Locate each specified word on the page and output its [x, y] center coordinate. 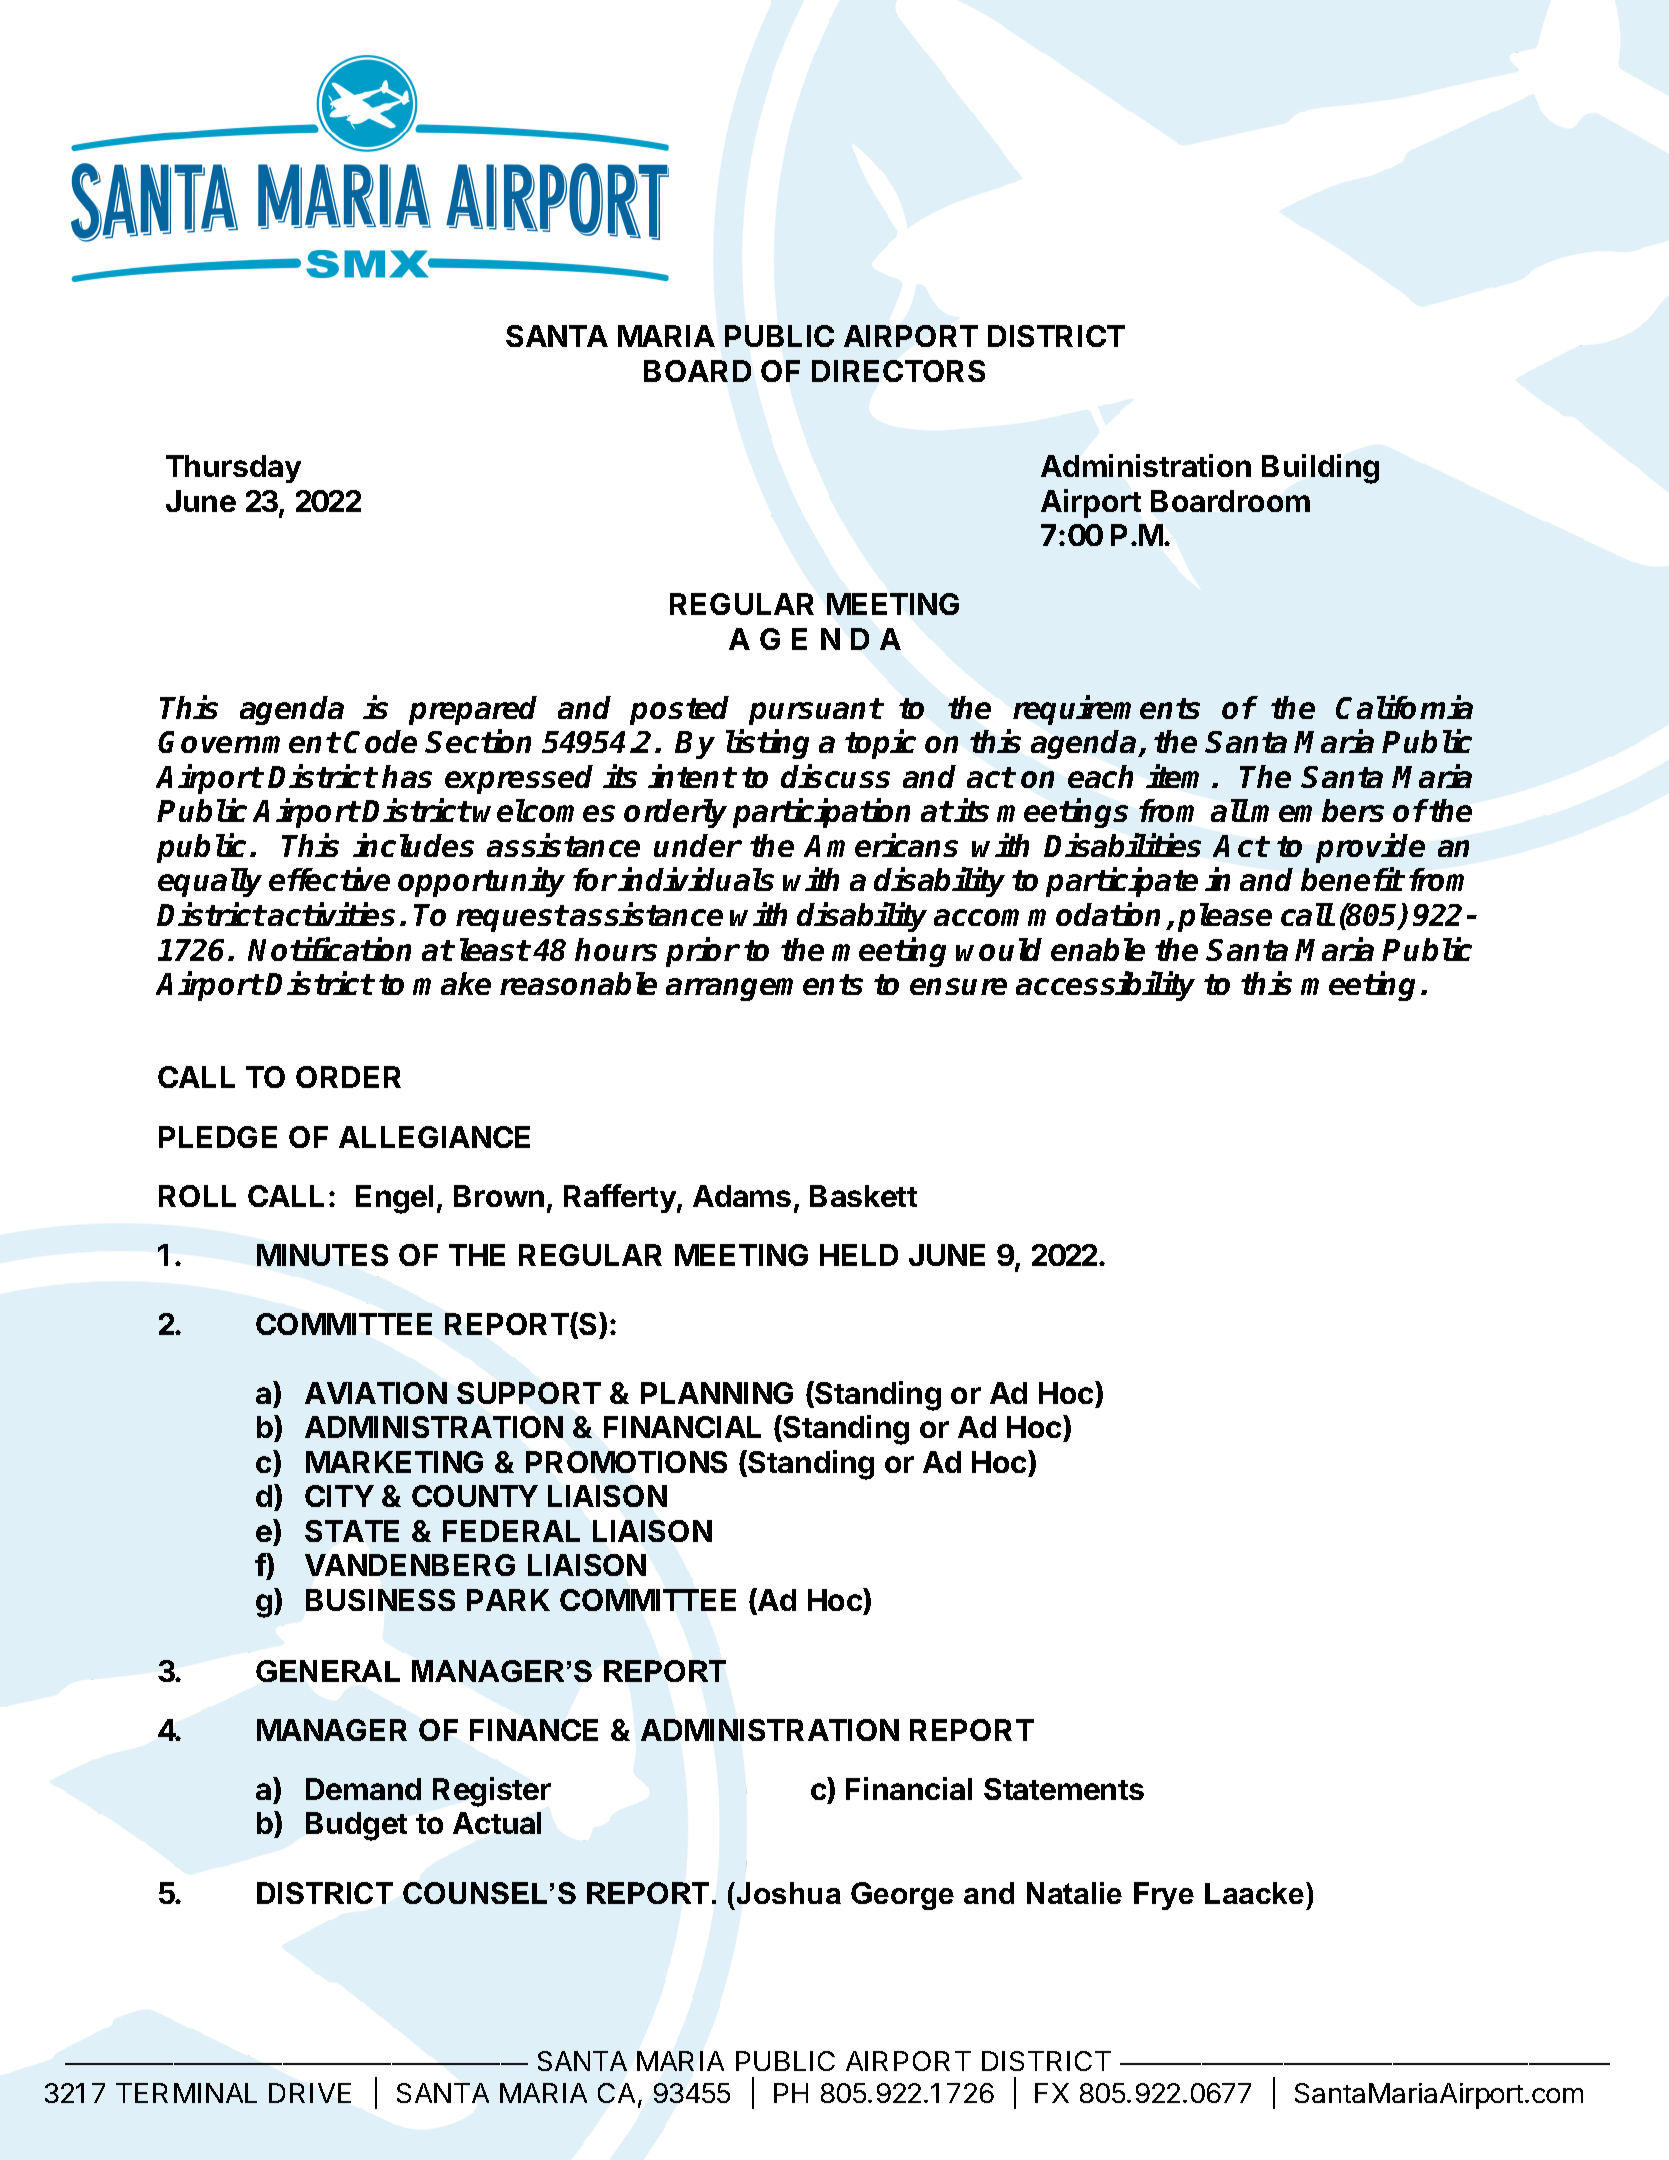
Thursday [233, 469]
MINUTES [322, 1255]
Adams [742, 1196]
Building [1320, 469]
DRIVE [310, 2093]
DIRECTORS [898, 371]
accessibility [1105, 986]
